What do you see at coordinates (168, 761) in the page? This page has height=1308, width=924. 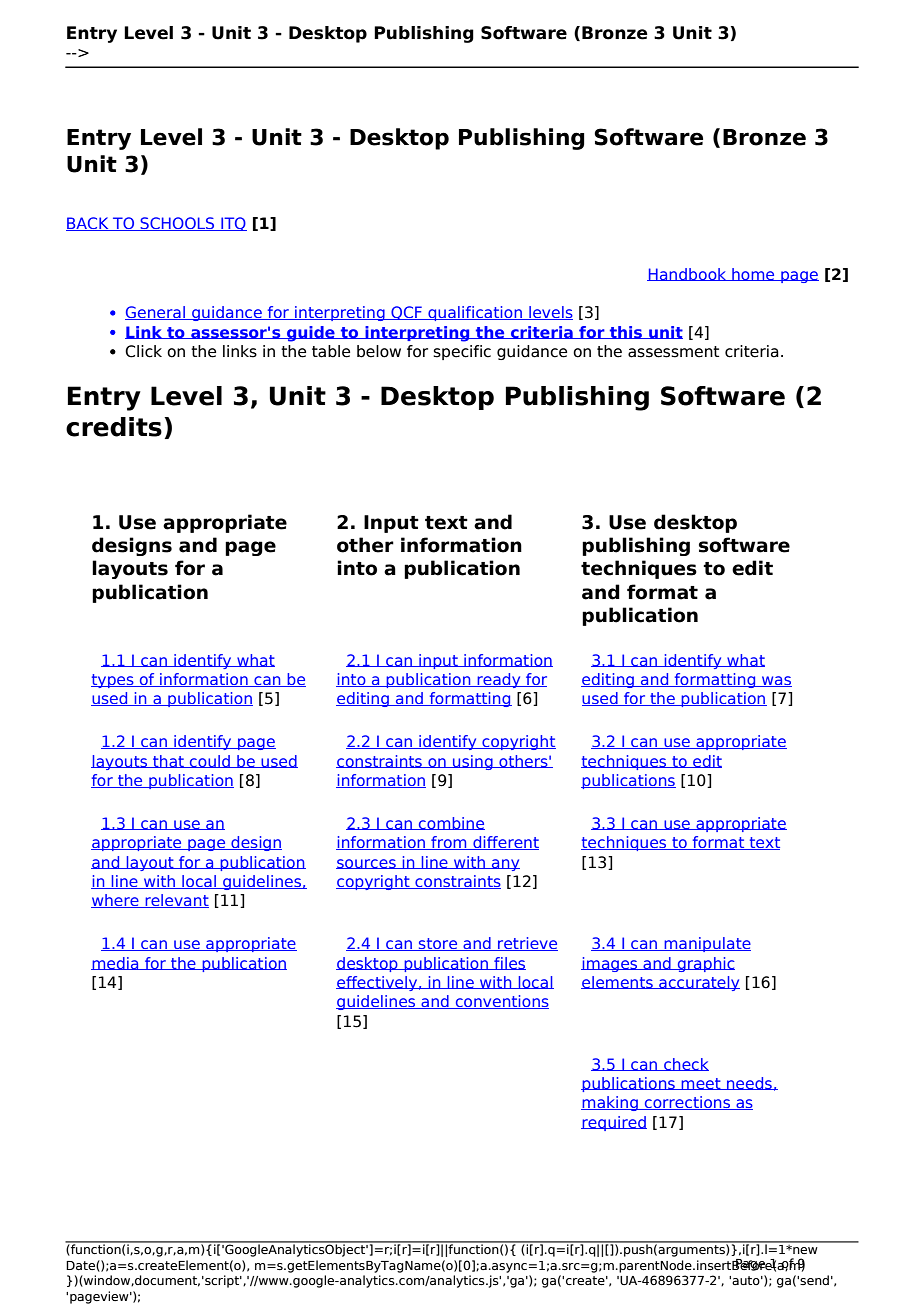 I see `that` at bounding box center [168, 761].
